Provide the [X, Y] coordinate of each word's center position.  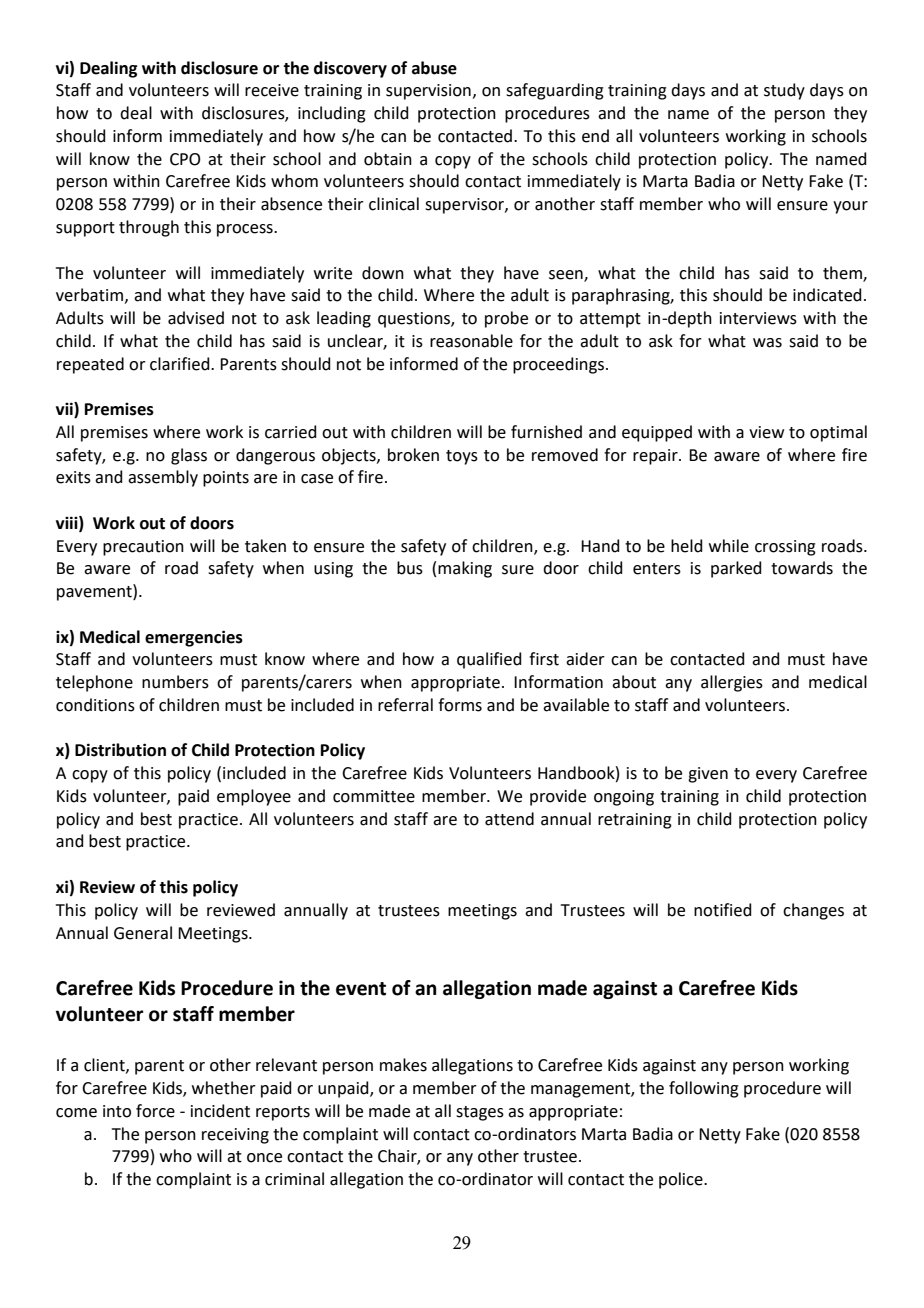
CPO [185, 159]
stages [480, 1113]
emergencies [194, 638]
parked [736, 569]
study [784, 91]
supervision [428, 92]
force [155, 1111]
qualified [489, 660]
